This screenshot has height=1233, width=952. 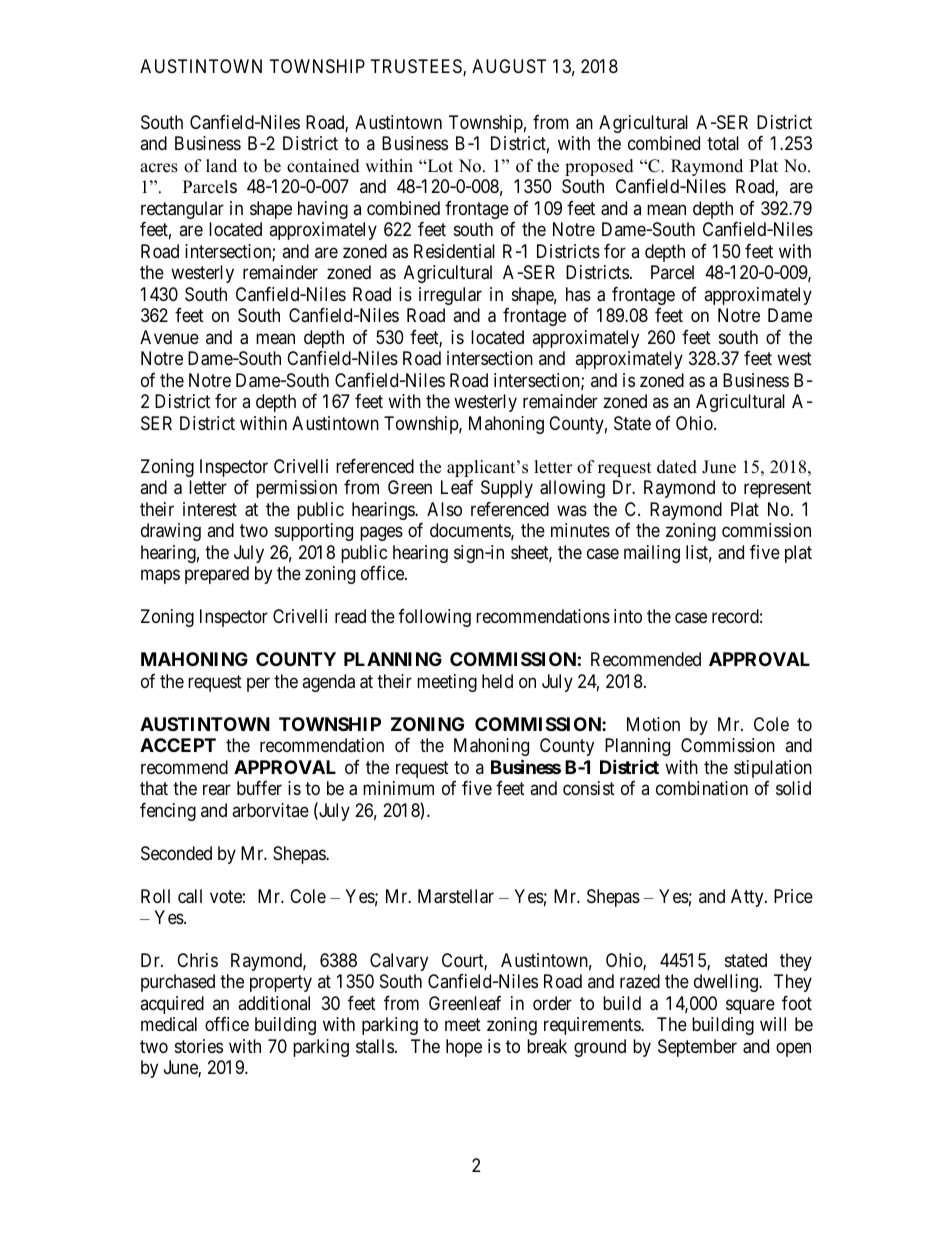 What do you see at coordinates (464, 1048) in the screenshot?
I see `hope` at bounding box center [464, 1048].
